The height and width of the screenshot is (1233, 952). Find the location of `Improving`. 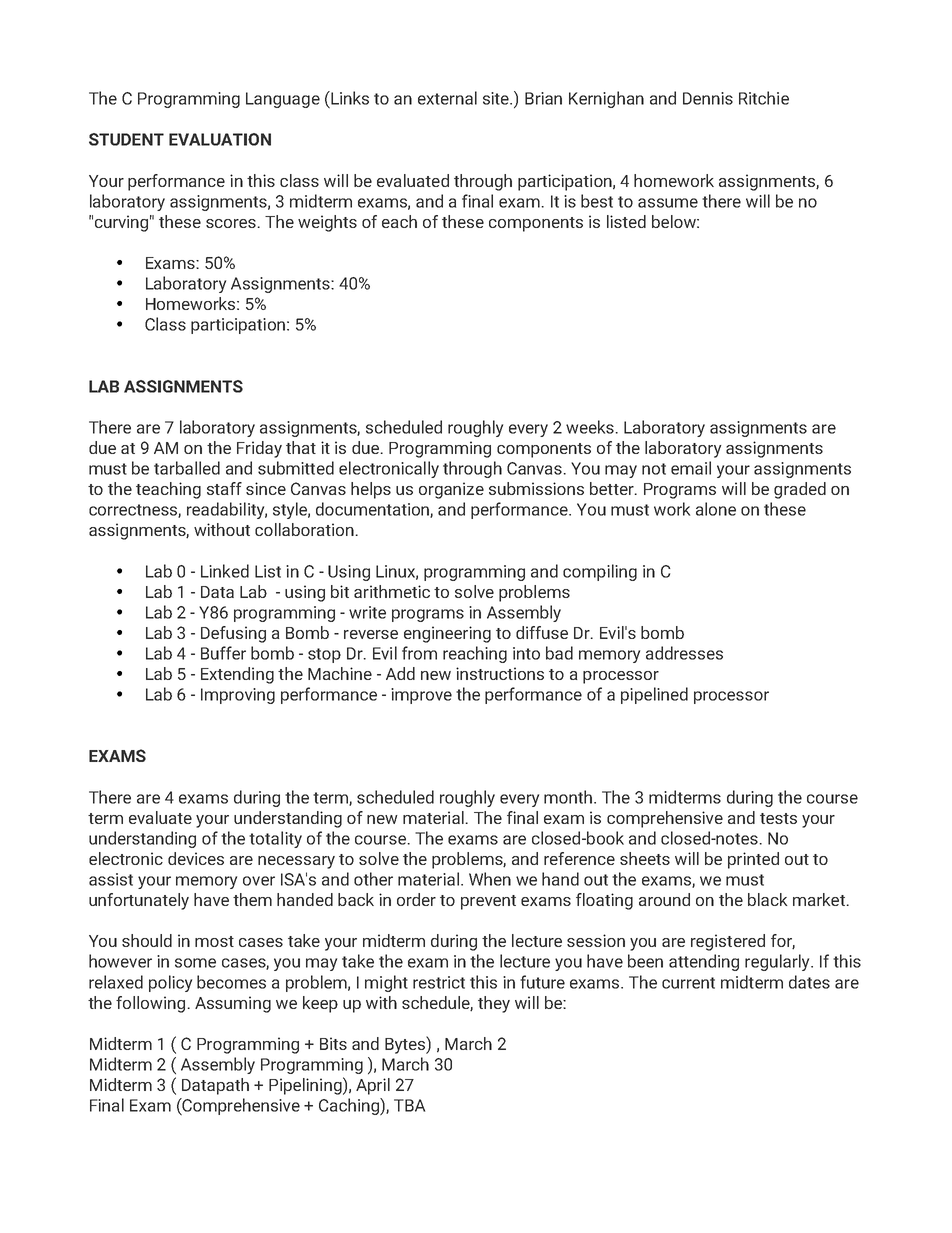

Improving is located at coordinates (238, 696).
